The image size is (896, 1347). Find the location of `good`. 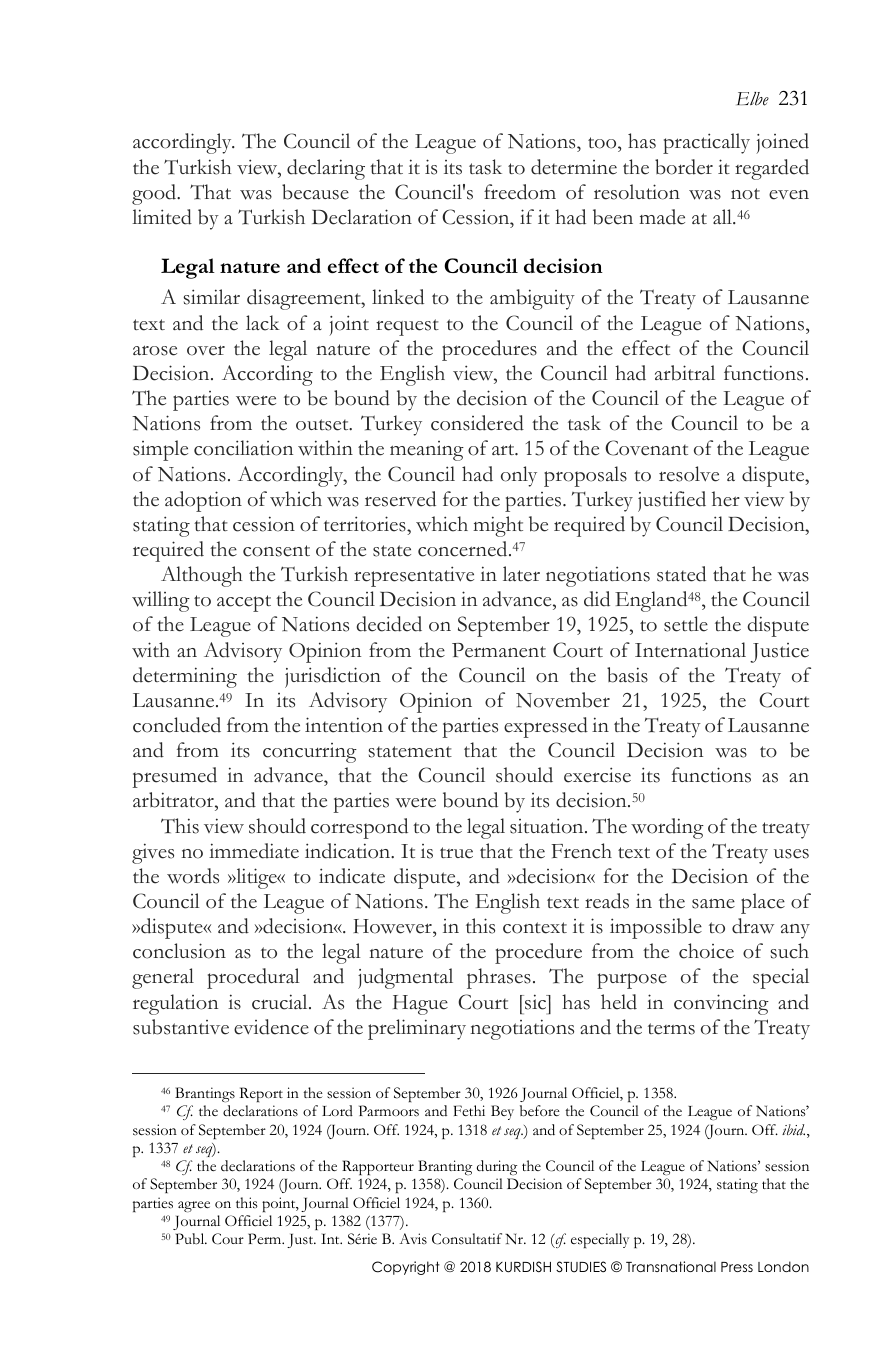

good is located at coordinates (155, 194).
